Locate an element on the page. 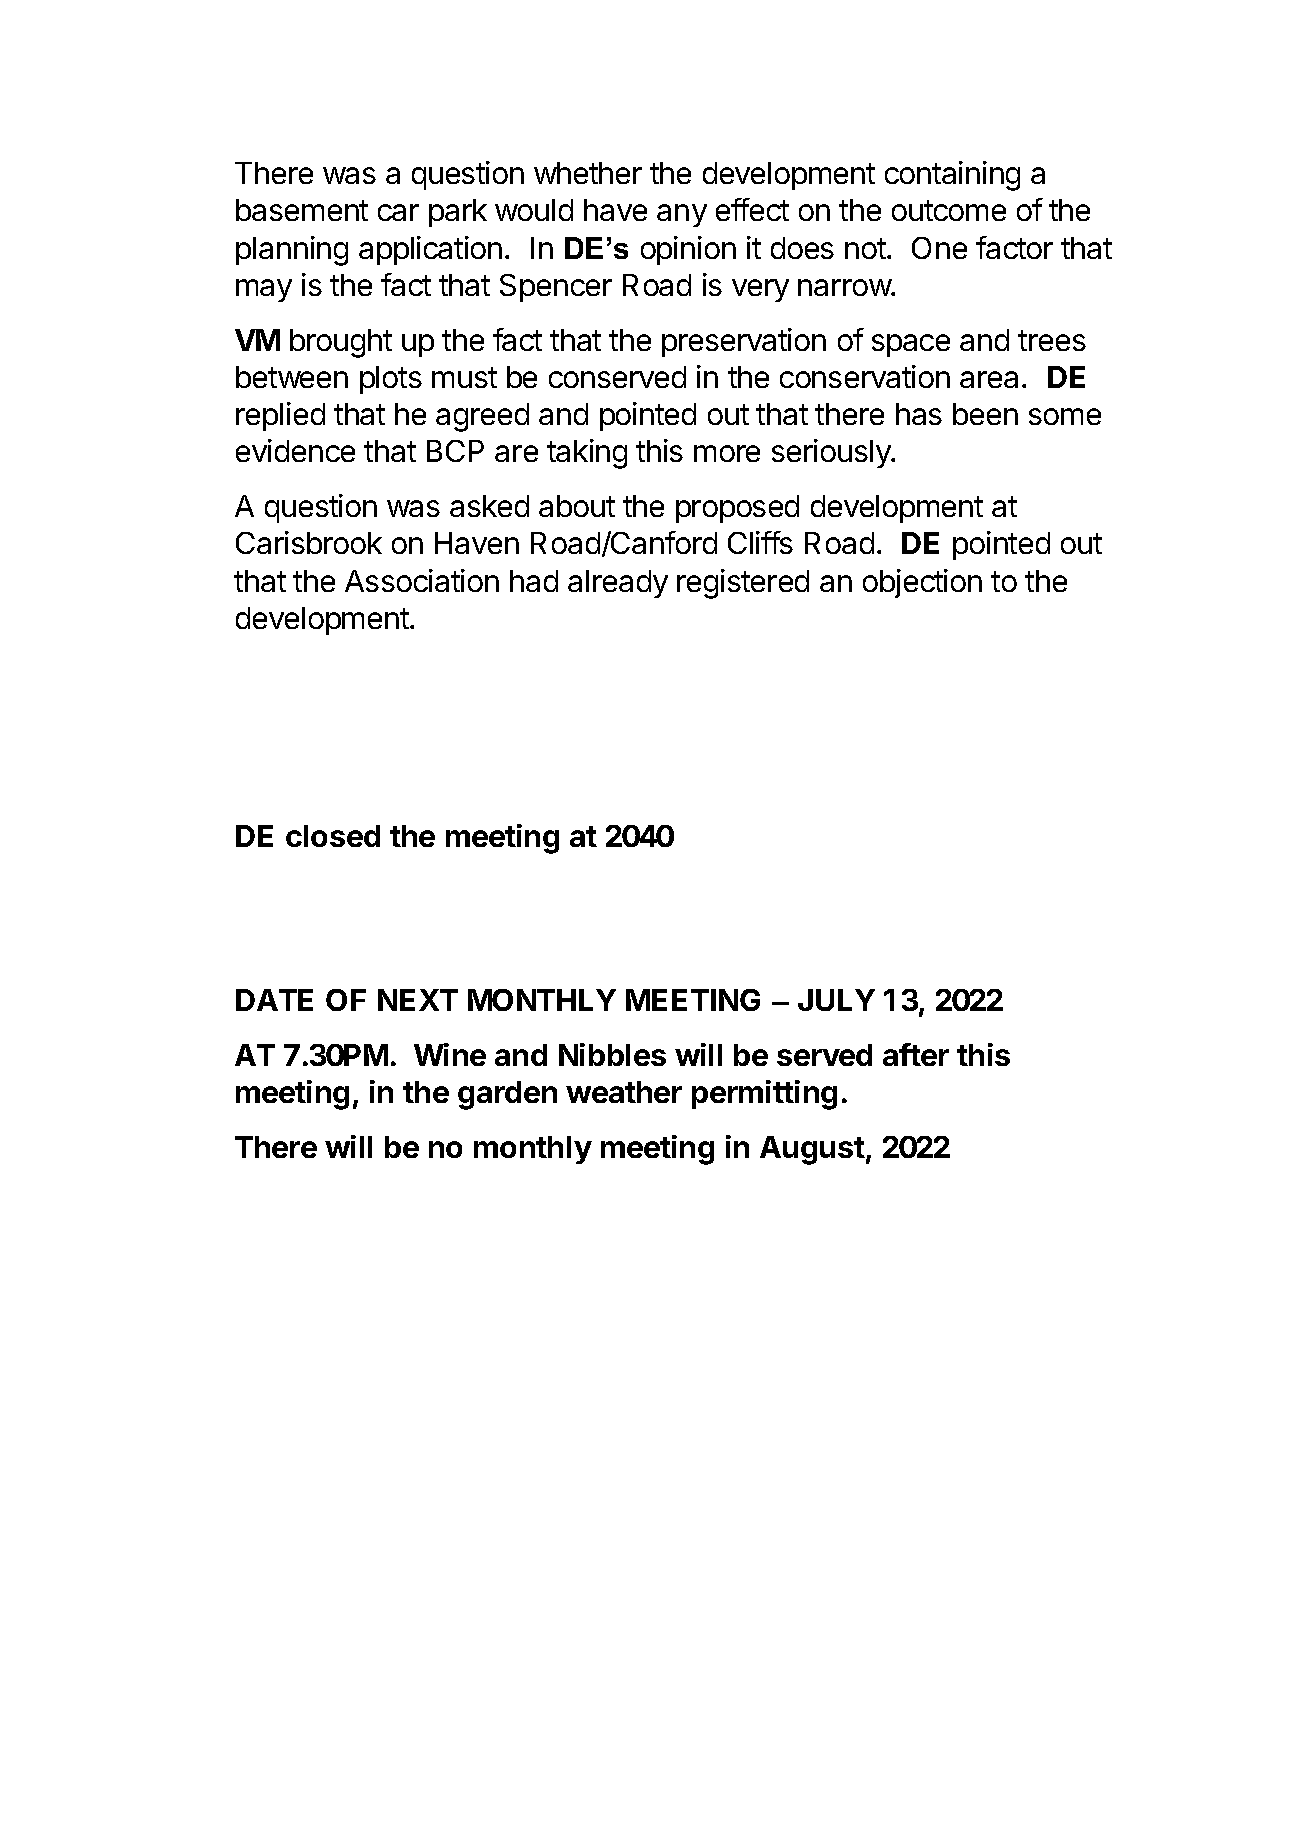  after is located at coordinates (916, 1054).
